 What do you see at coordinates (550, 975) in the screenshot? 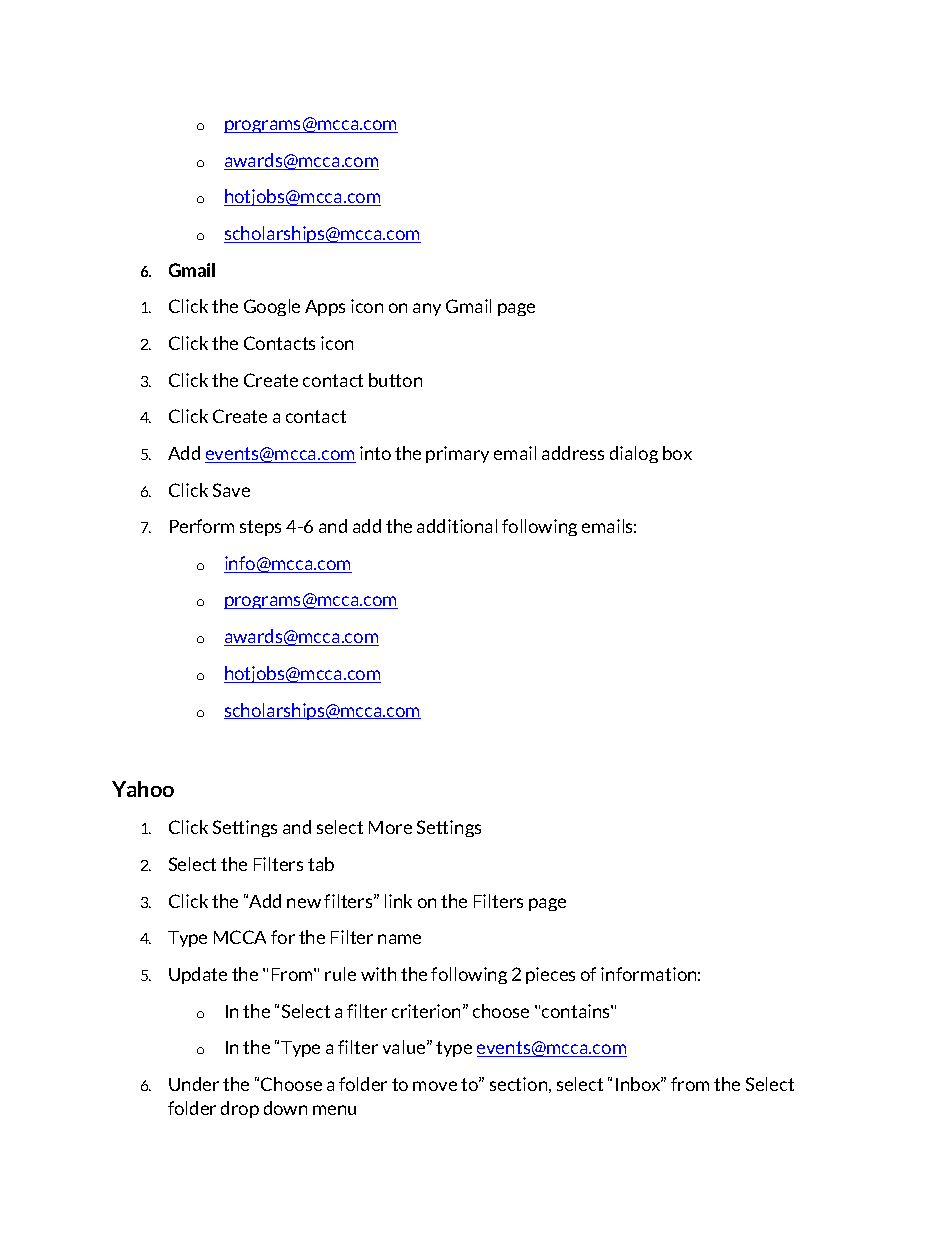
I see `pieces` at bounding box center [550, 975].
